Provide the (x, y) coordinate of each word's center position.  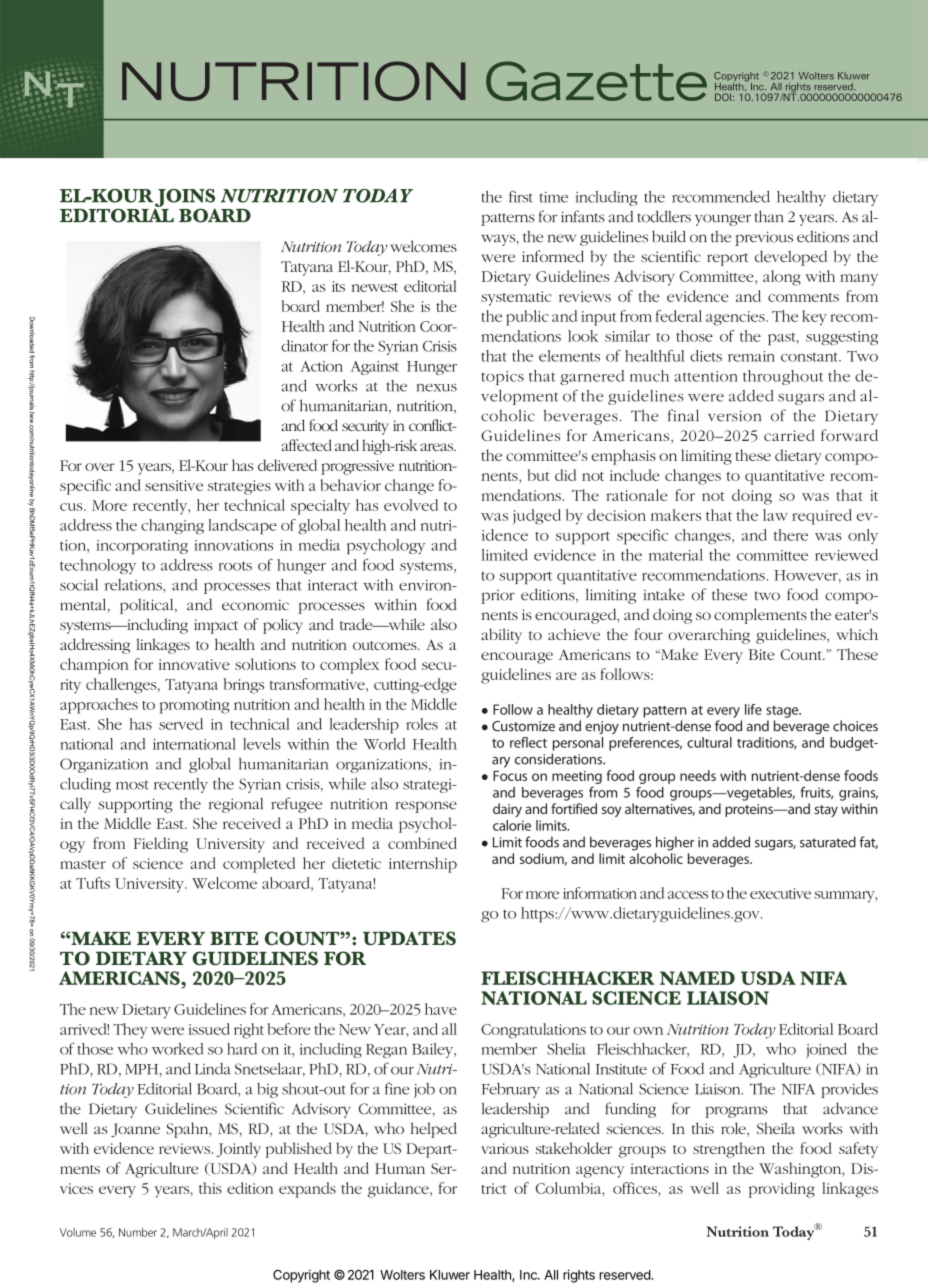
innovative (194, 664)
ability (501, 636)
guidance (399, 1190)
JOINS (185, 199)
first (521, 196)
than (769, 216)
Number (138, 1232)
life (753, 709)
